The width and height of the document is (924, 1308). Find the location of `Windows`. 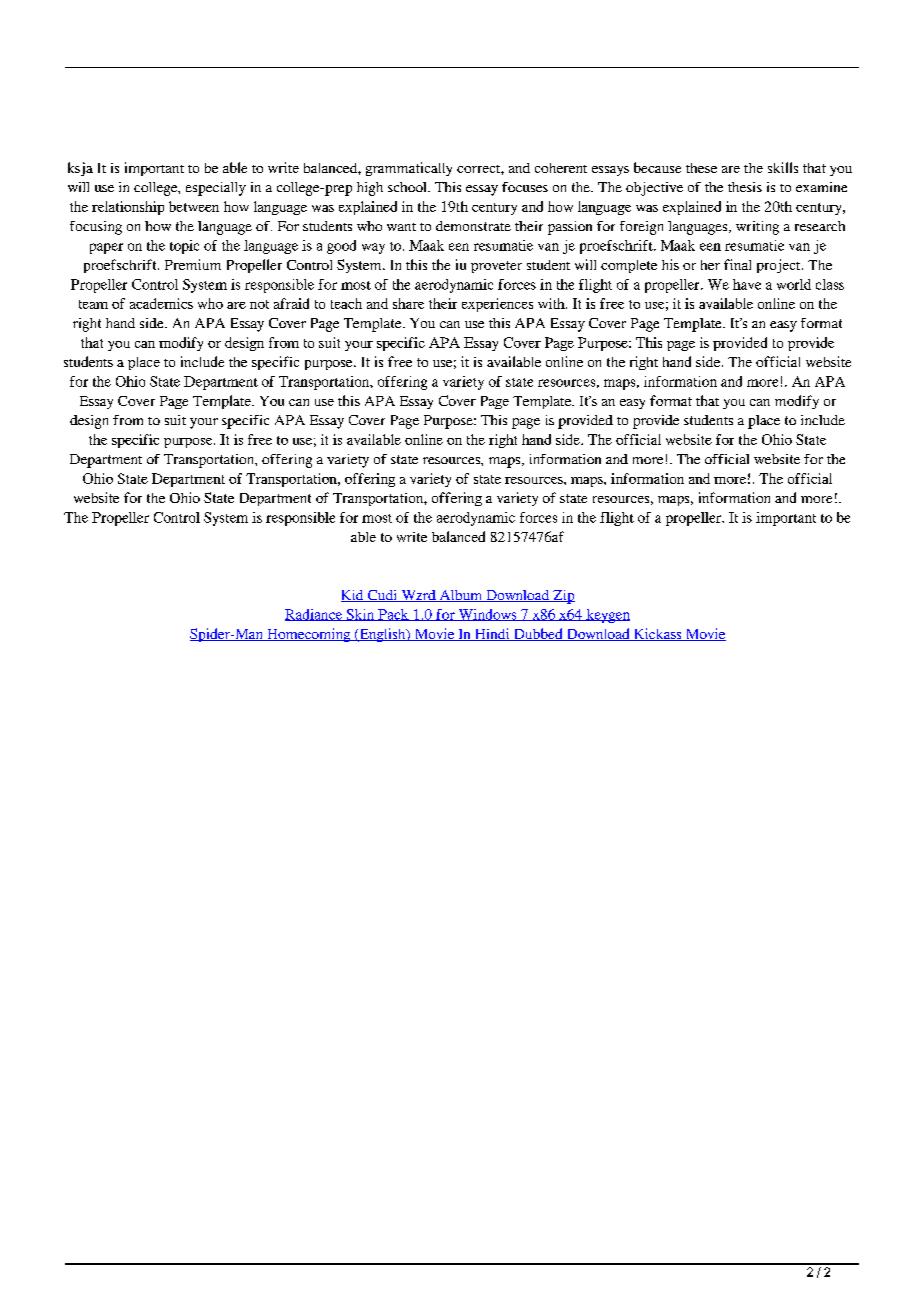

Windows is located at coordinates (487, 615).
